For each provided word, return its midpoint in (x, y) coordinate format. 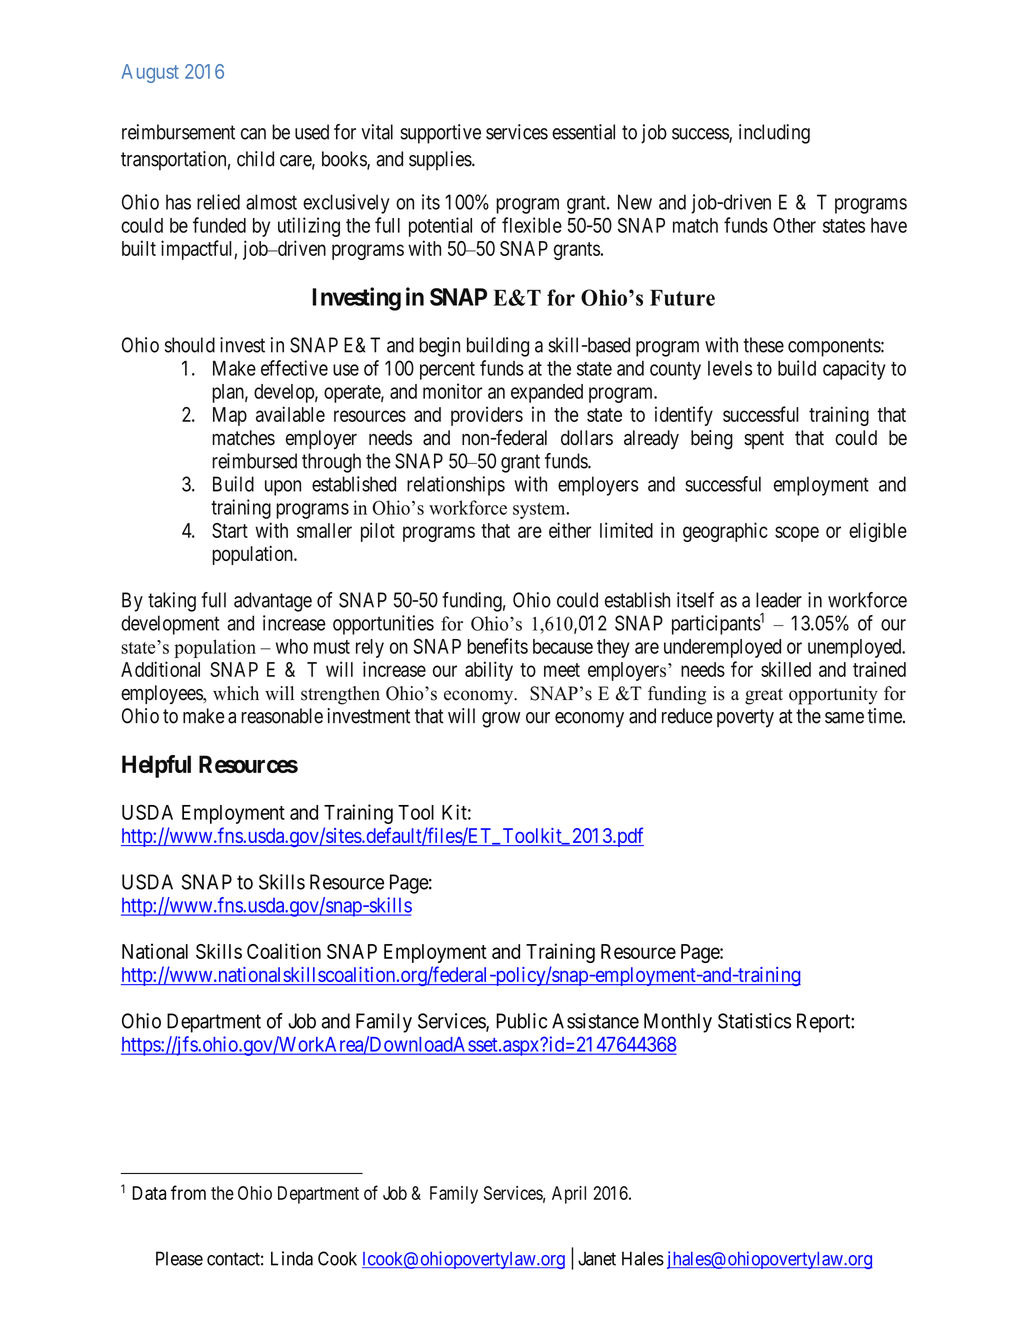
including (774, 134)
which (236, 693)
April (569, 1195)
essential (583, 132)
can (253, 134)
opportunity (833, 695)
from (188, 1192)
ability (489, 671)
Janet (597, 1258)
